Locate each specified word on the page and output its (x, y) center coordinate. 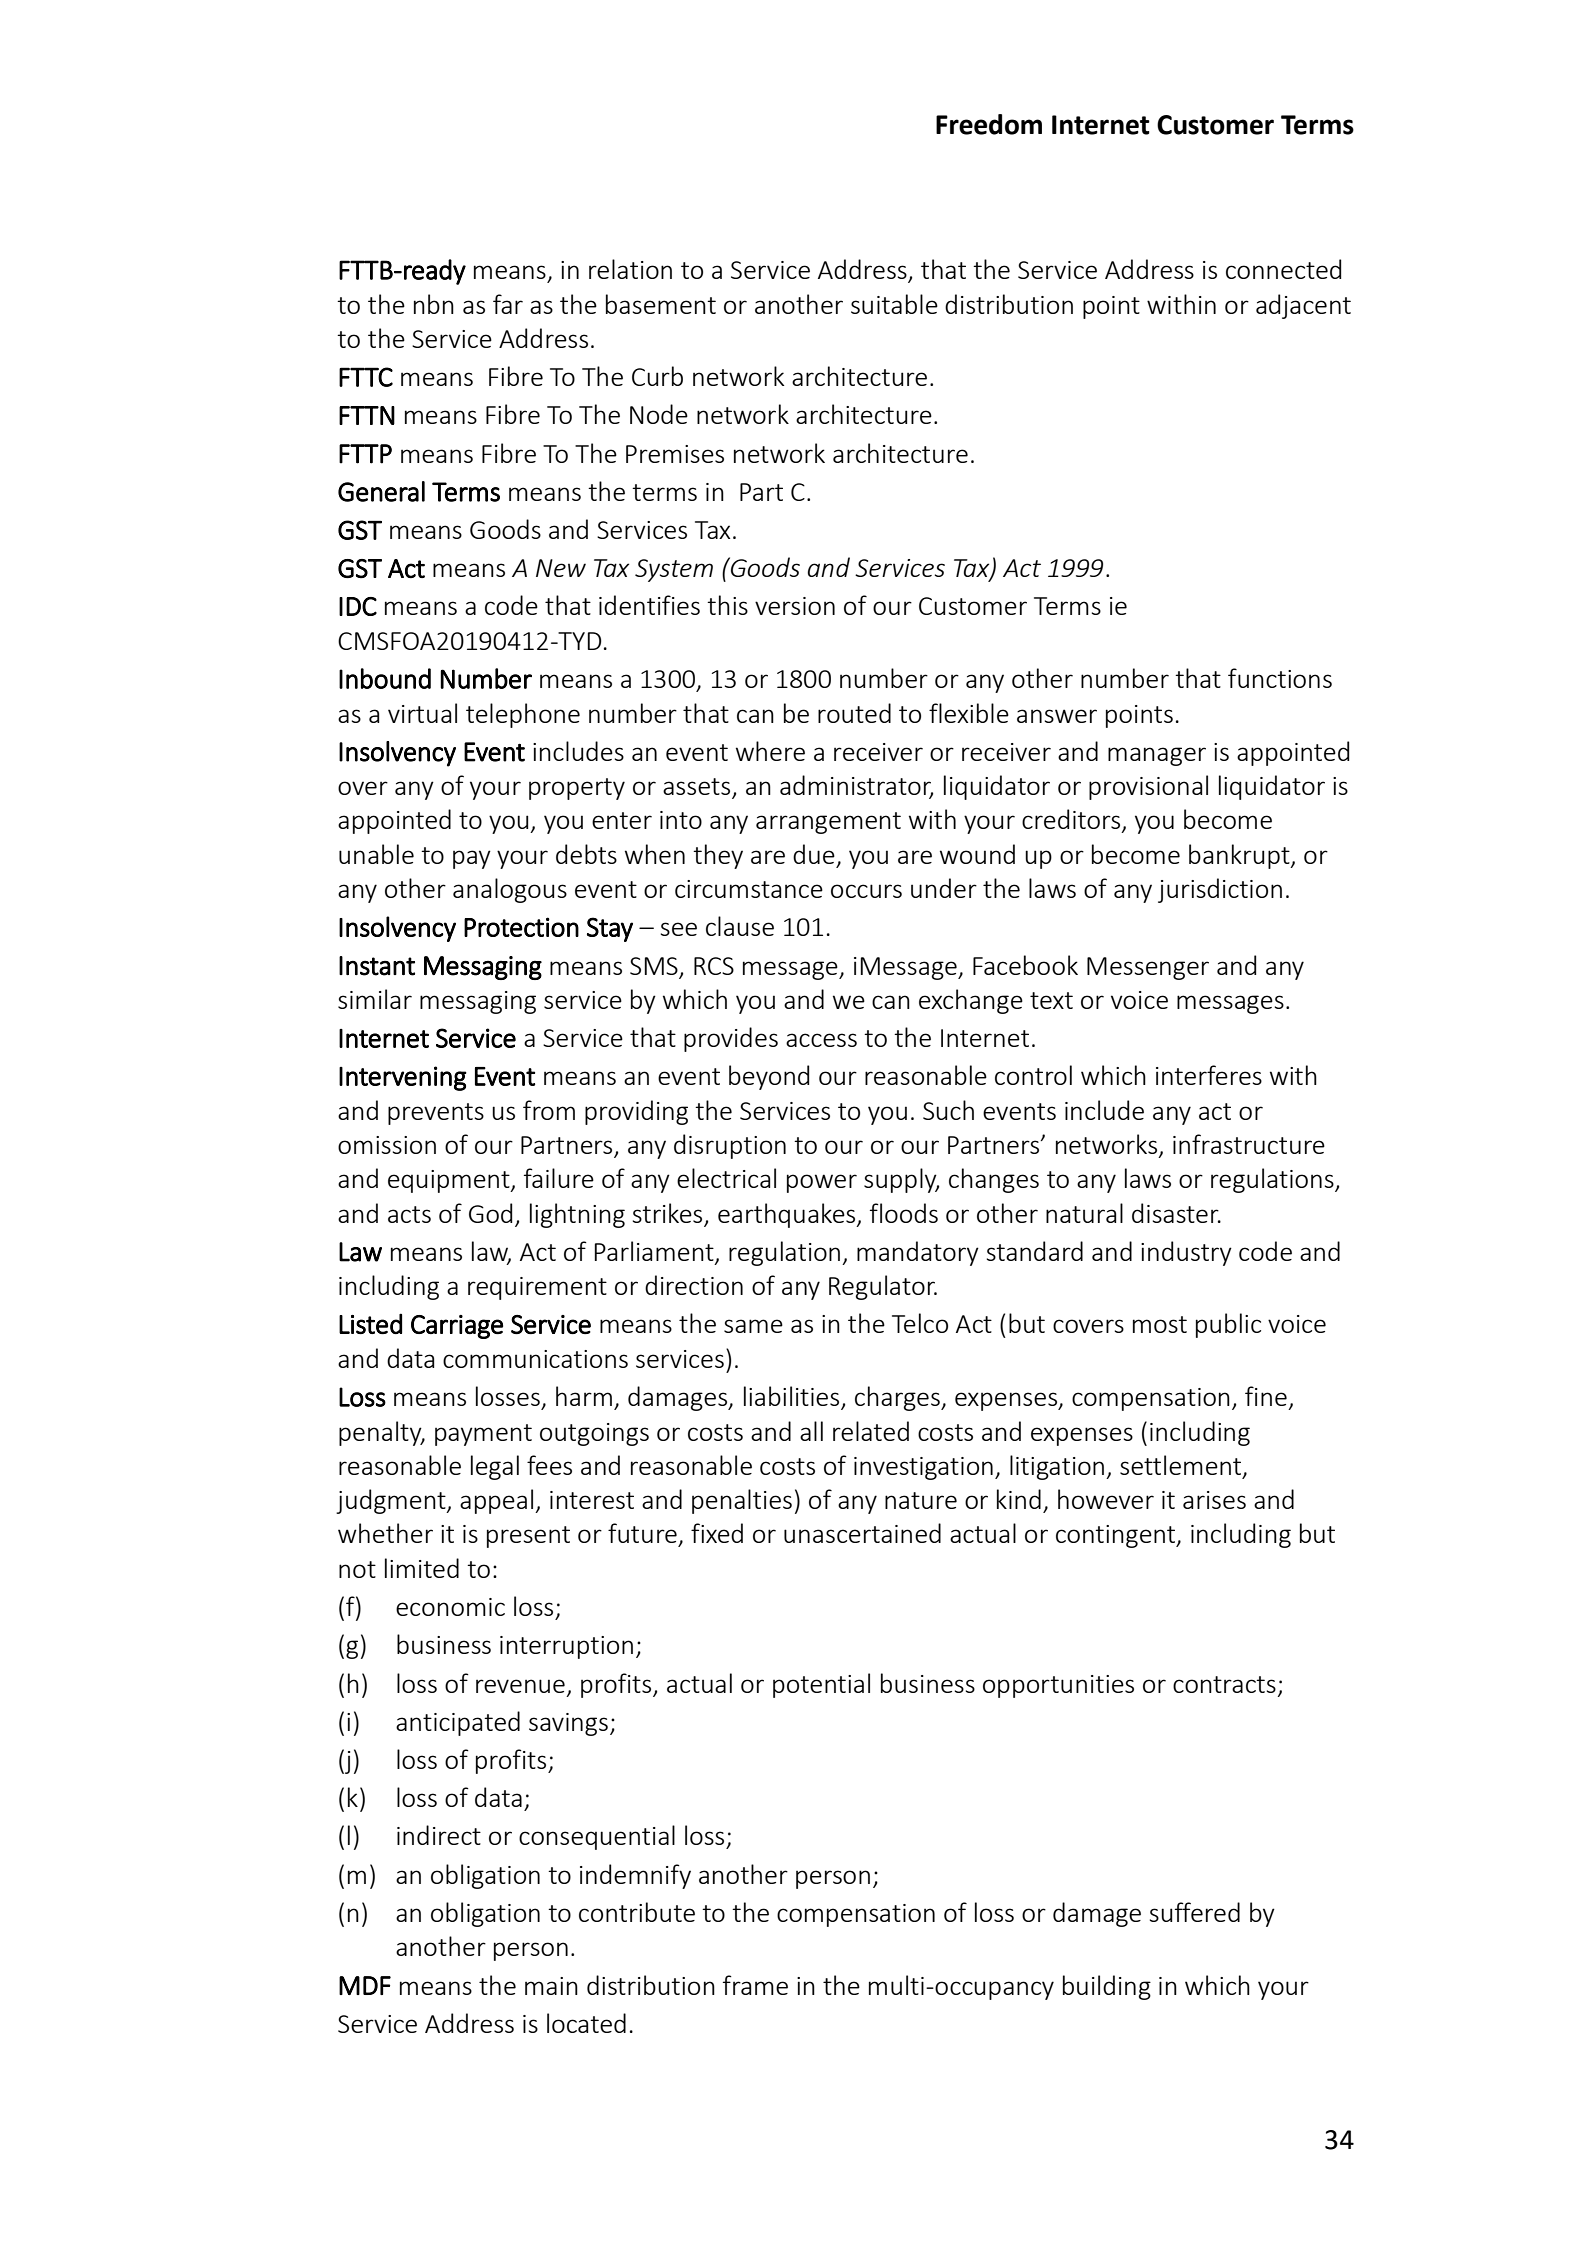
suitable (894, 304)
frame (755, 1985)
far (508, 304)
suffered (1195, 1912)
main (551, 1986)
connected (1283, 269)
